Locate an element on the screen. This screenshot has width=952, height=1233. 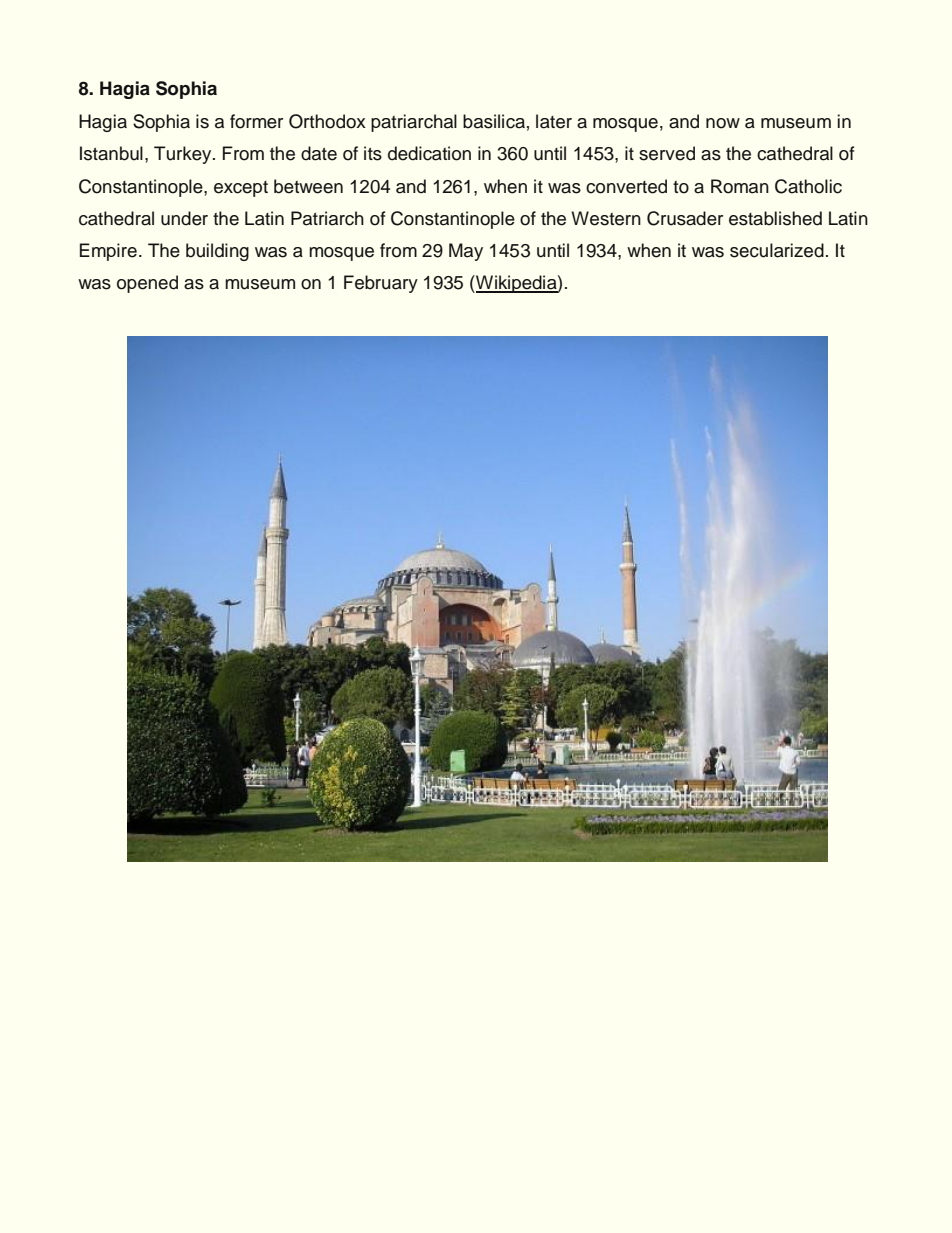
February is located at coordinates (381, 284).
